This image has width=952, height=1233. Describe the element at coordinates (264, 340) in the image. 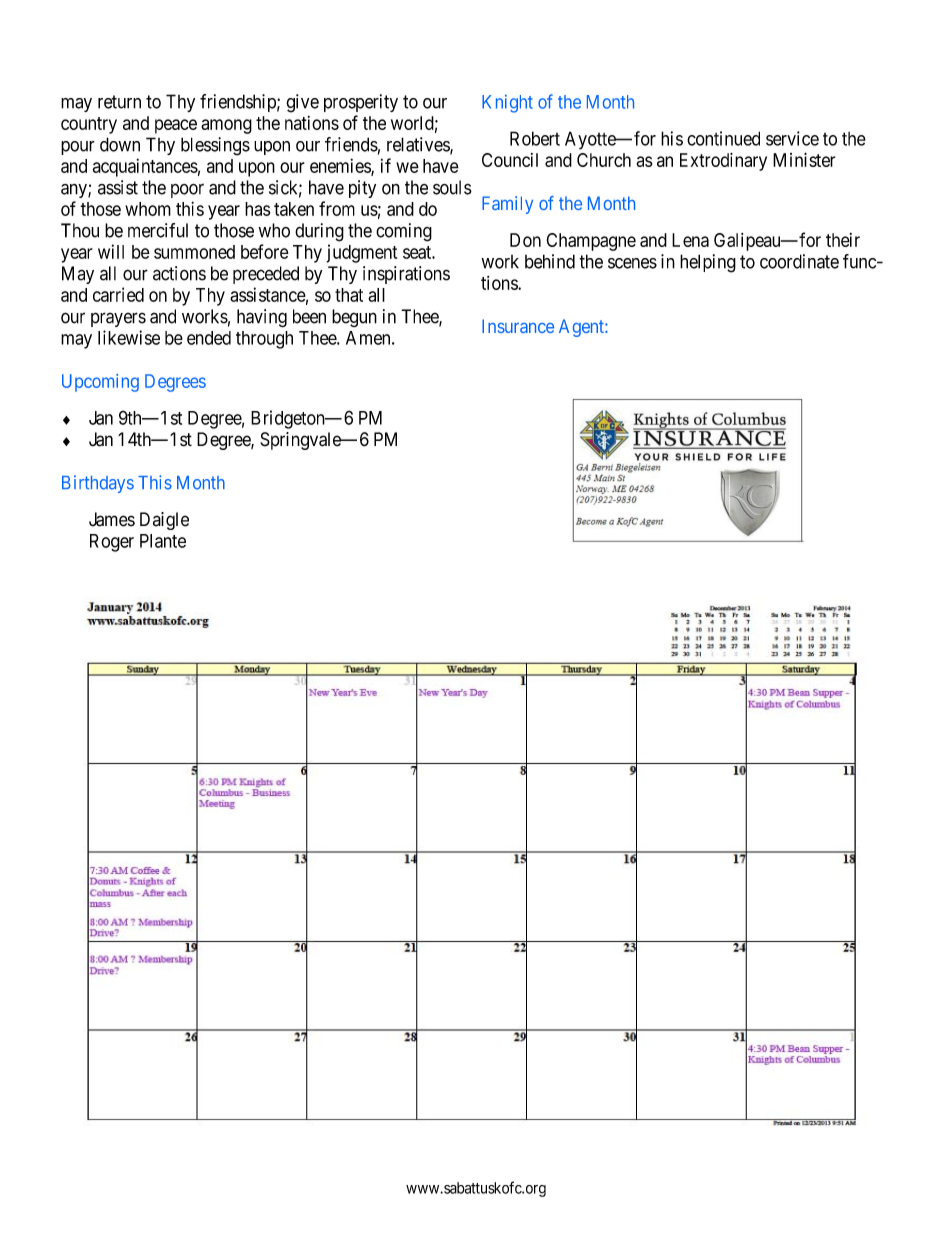

I see `through` at that location.
